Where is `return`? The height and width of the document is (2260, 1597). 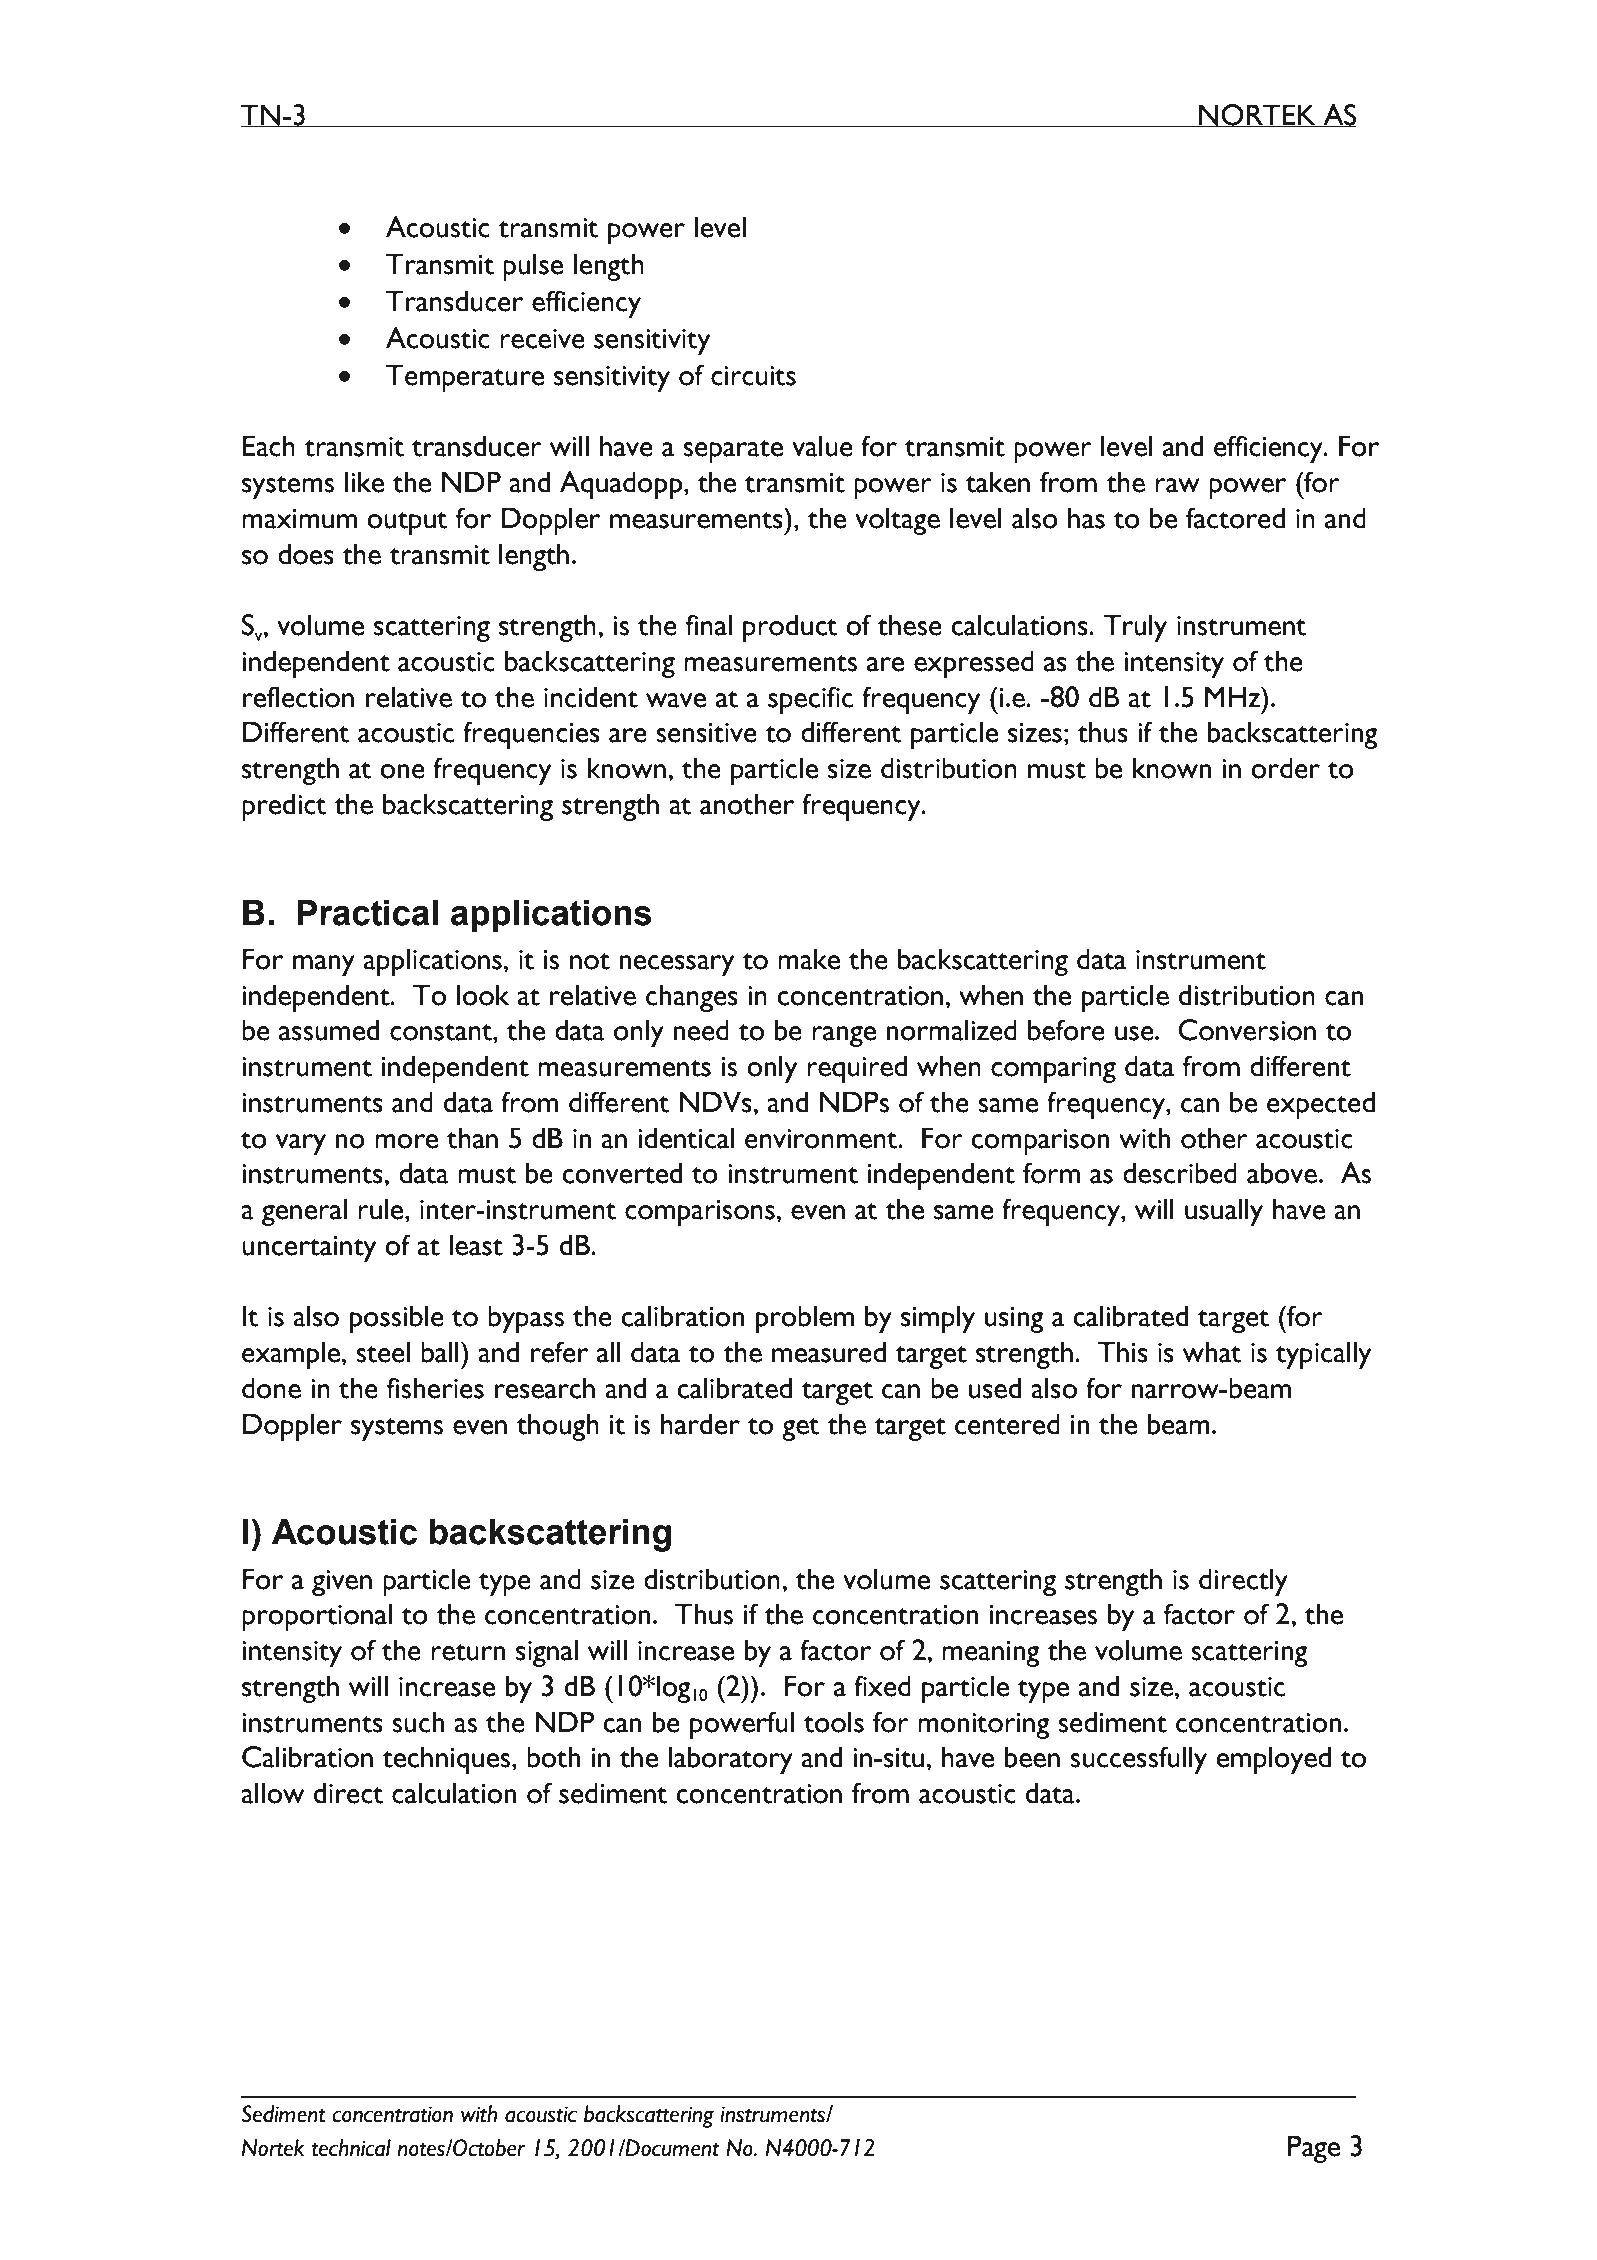 return is located at coordinates (468, 1652).
